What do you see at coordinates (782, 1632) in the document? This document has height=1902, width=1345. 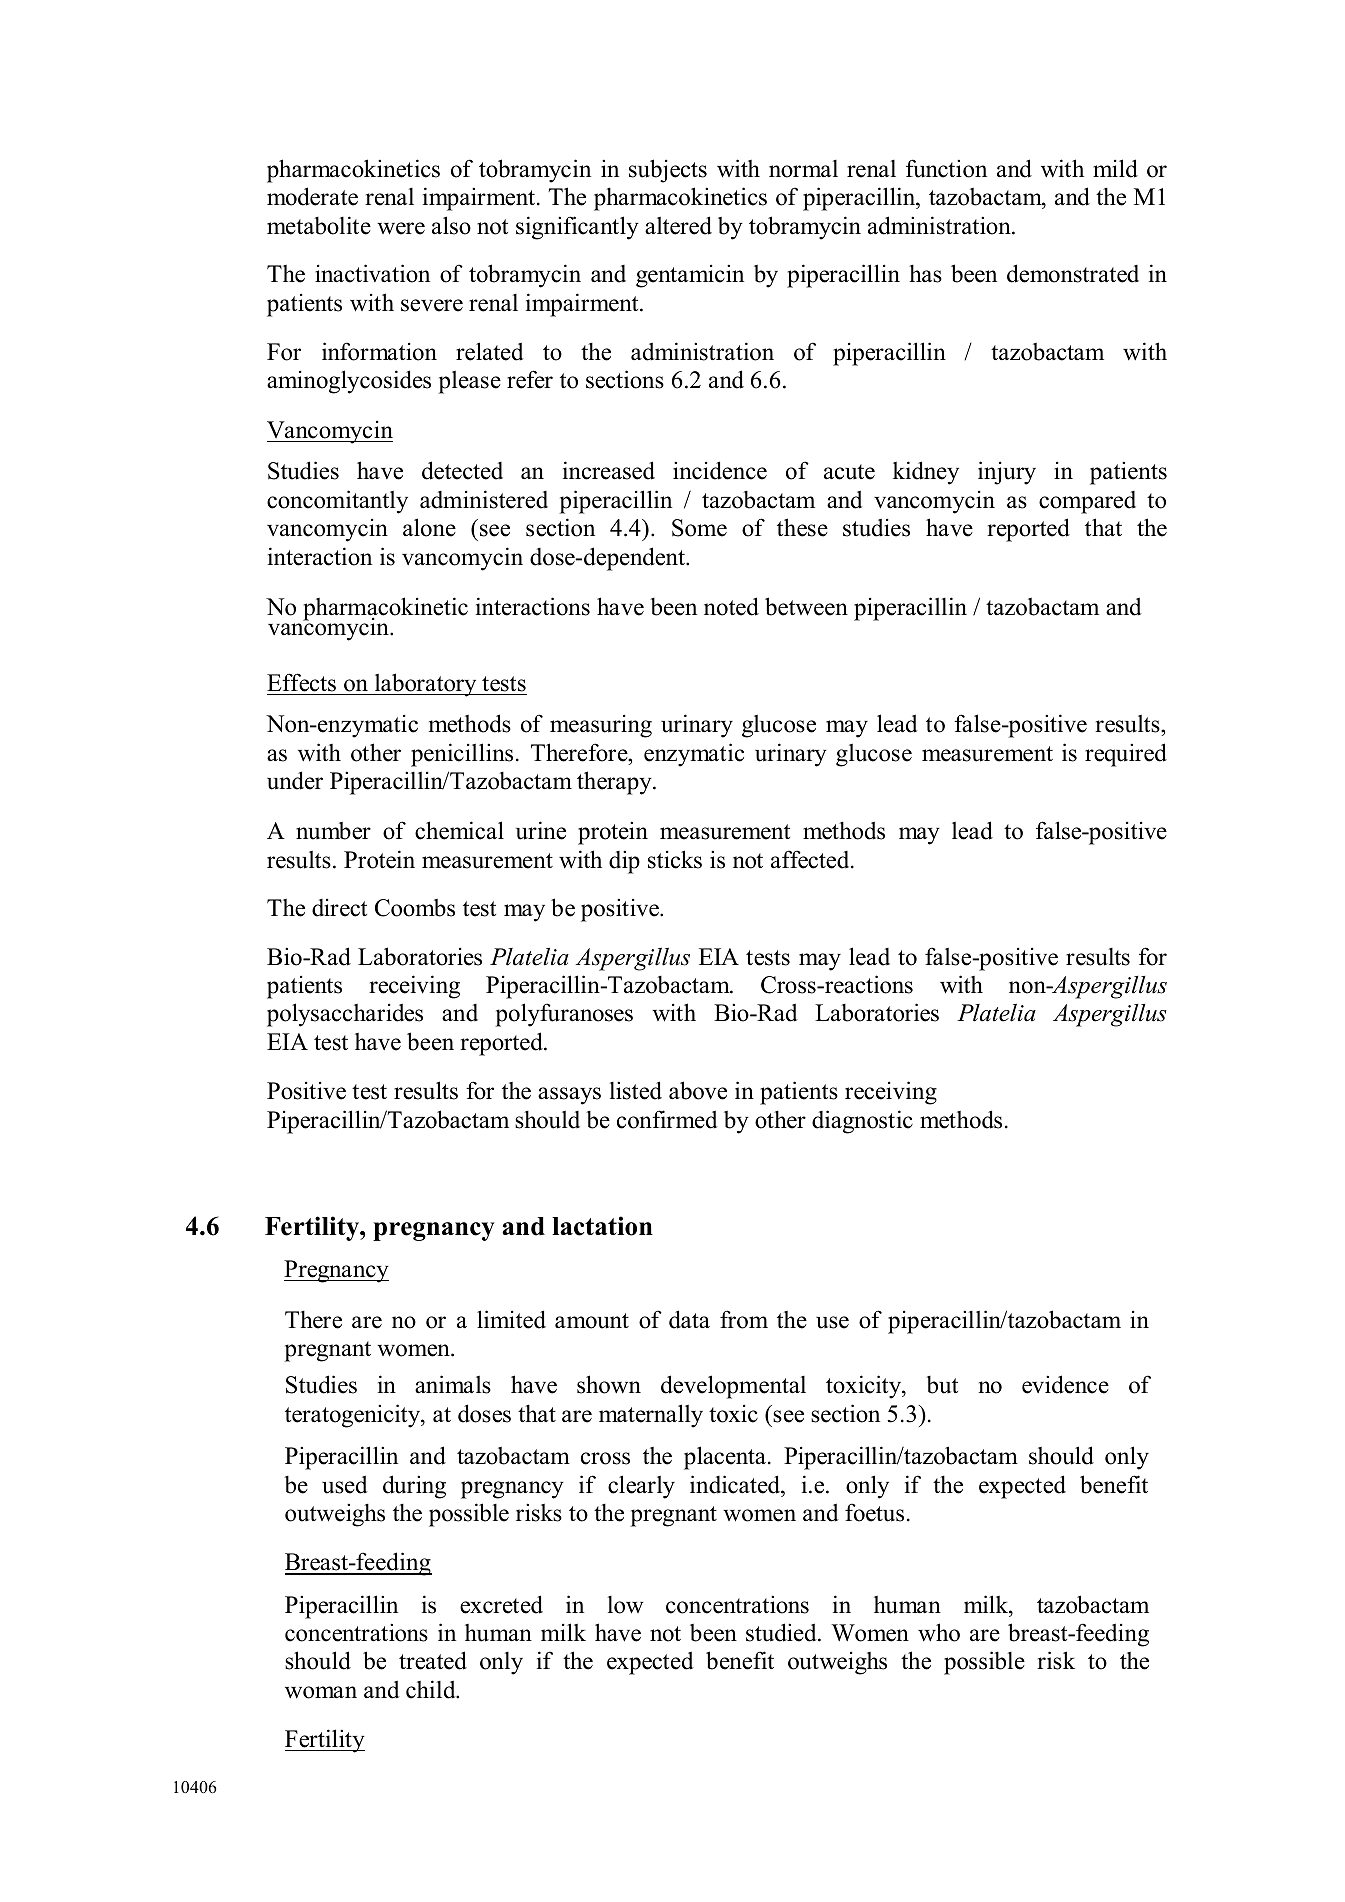 I see `studied` at bounding box center [782, 1632].
